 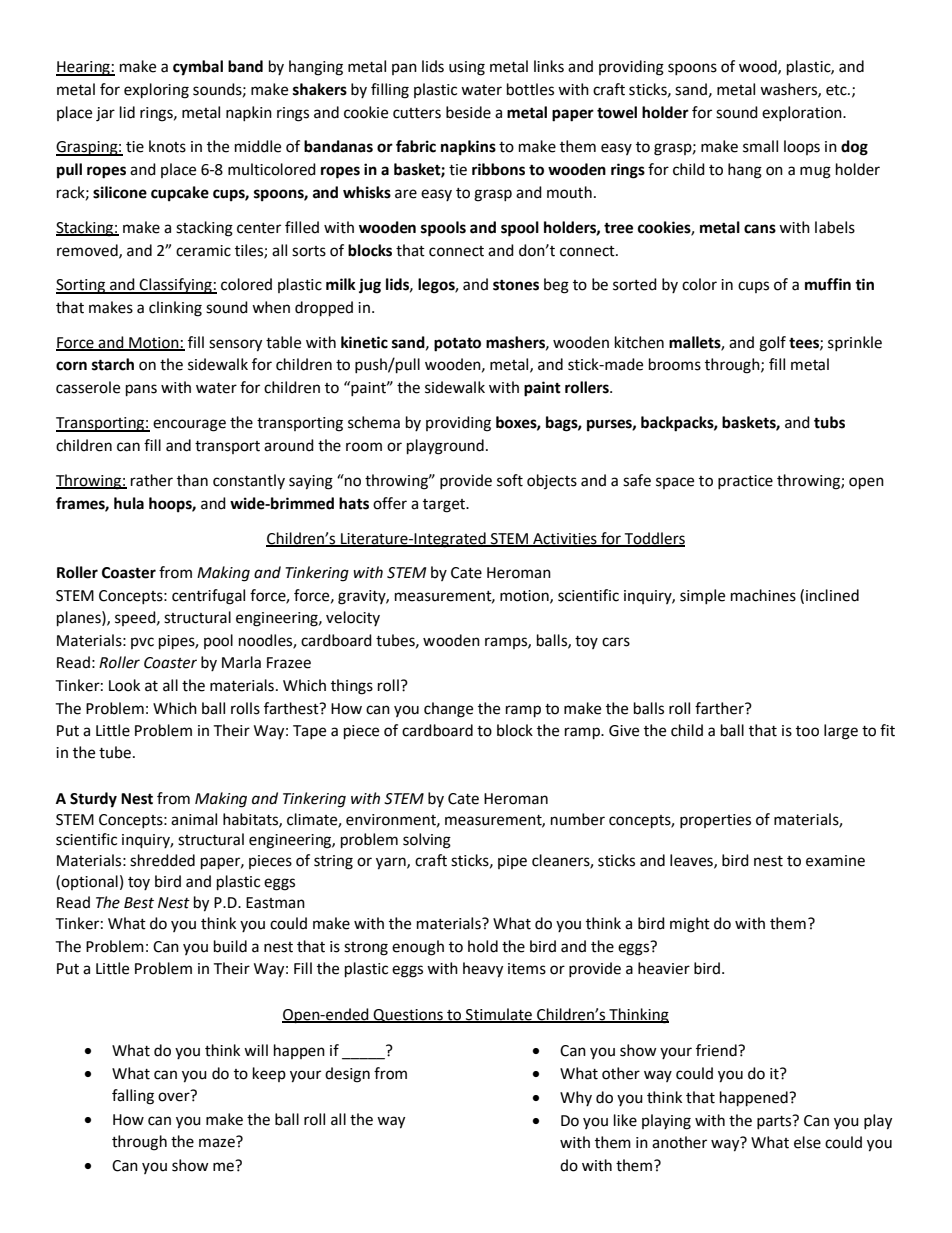 I want to click on soft, so click(x=510, y=480).
